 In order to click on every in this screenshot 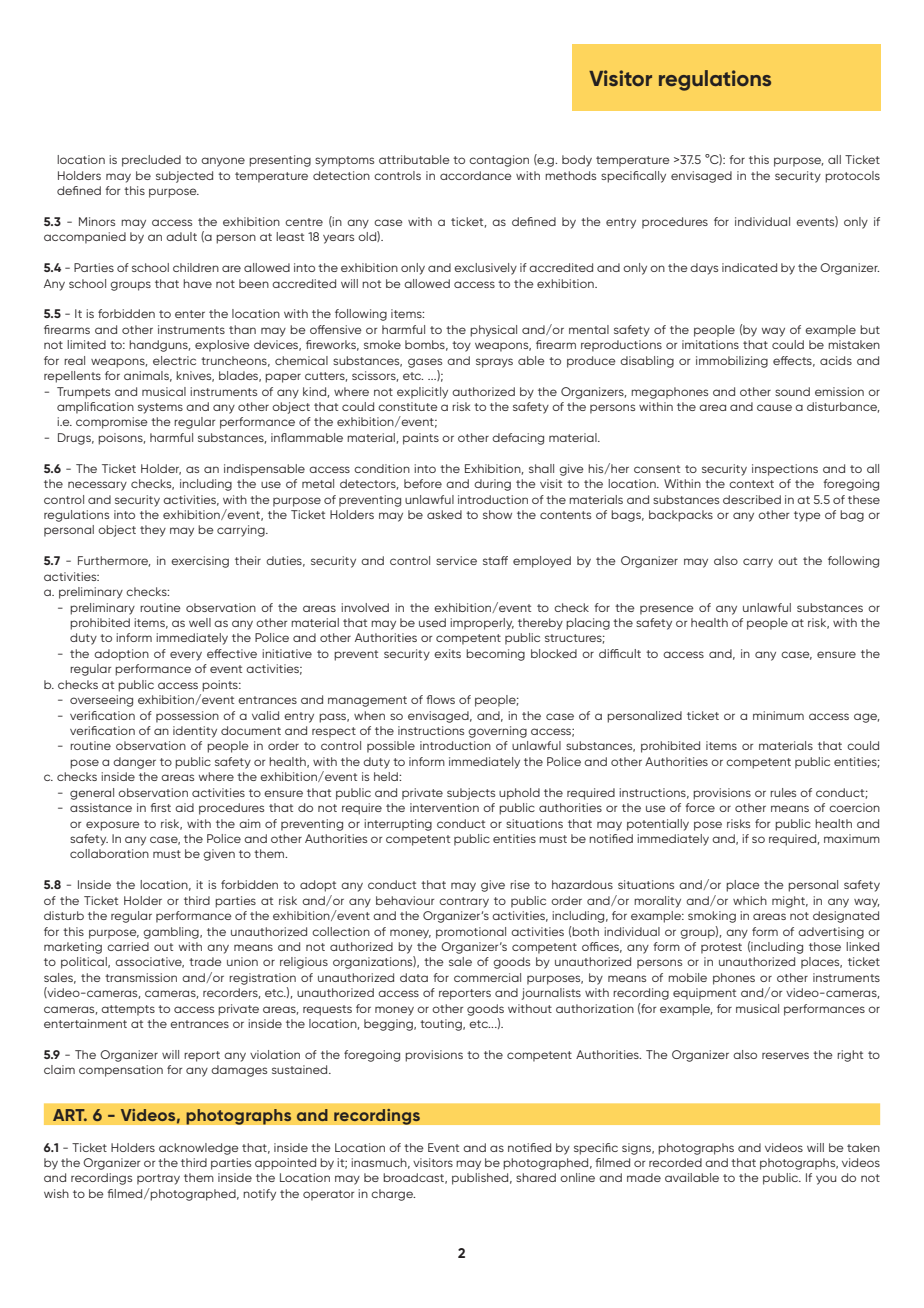, I will do `click(186, 656)`.
